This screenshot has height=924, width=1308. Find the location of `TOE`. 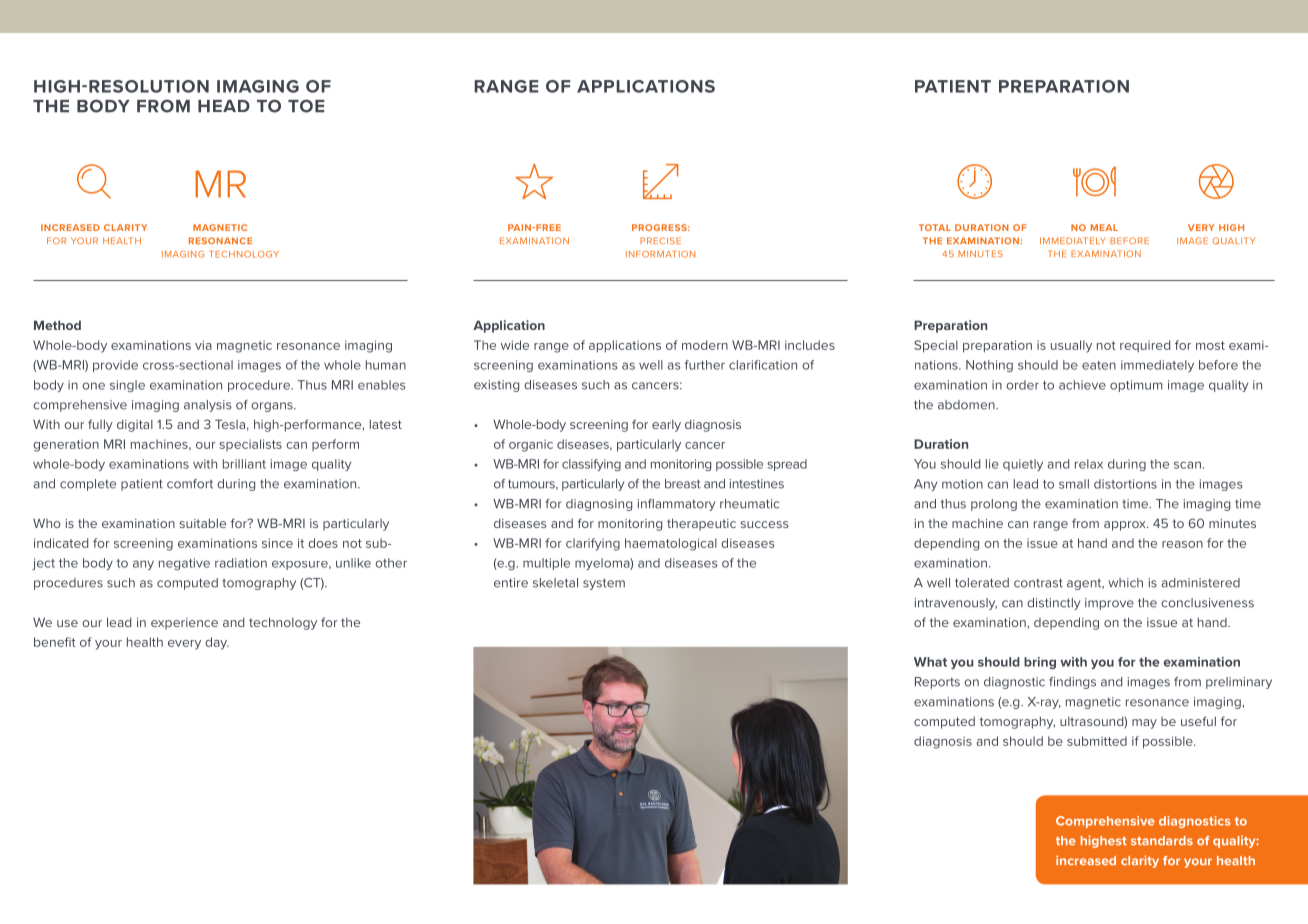

TOE is located at coordinates (306, 106).
